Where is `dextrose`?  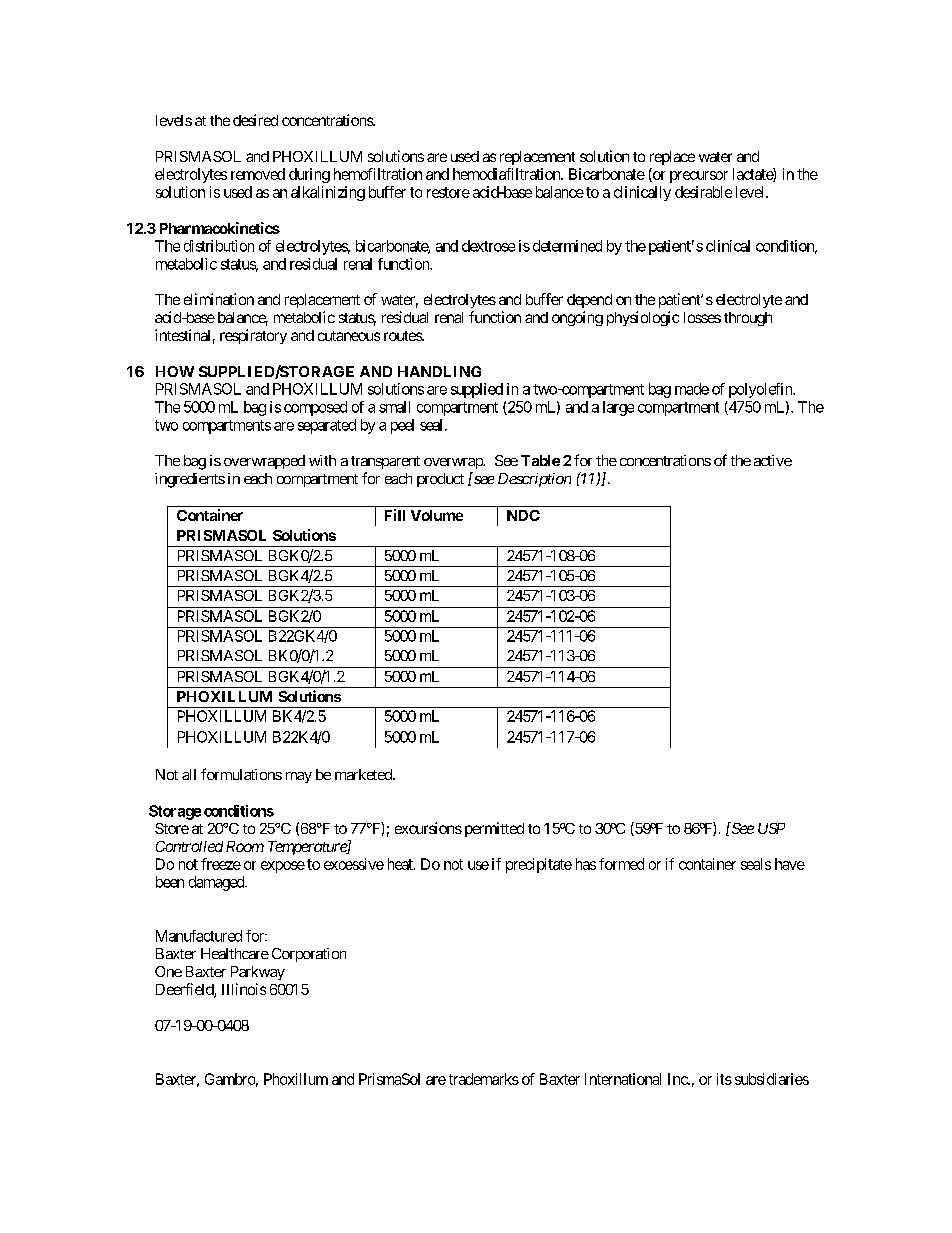
dextrose is located at coordinates (488, 246).
